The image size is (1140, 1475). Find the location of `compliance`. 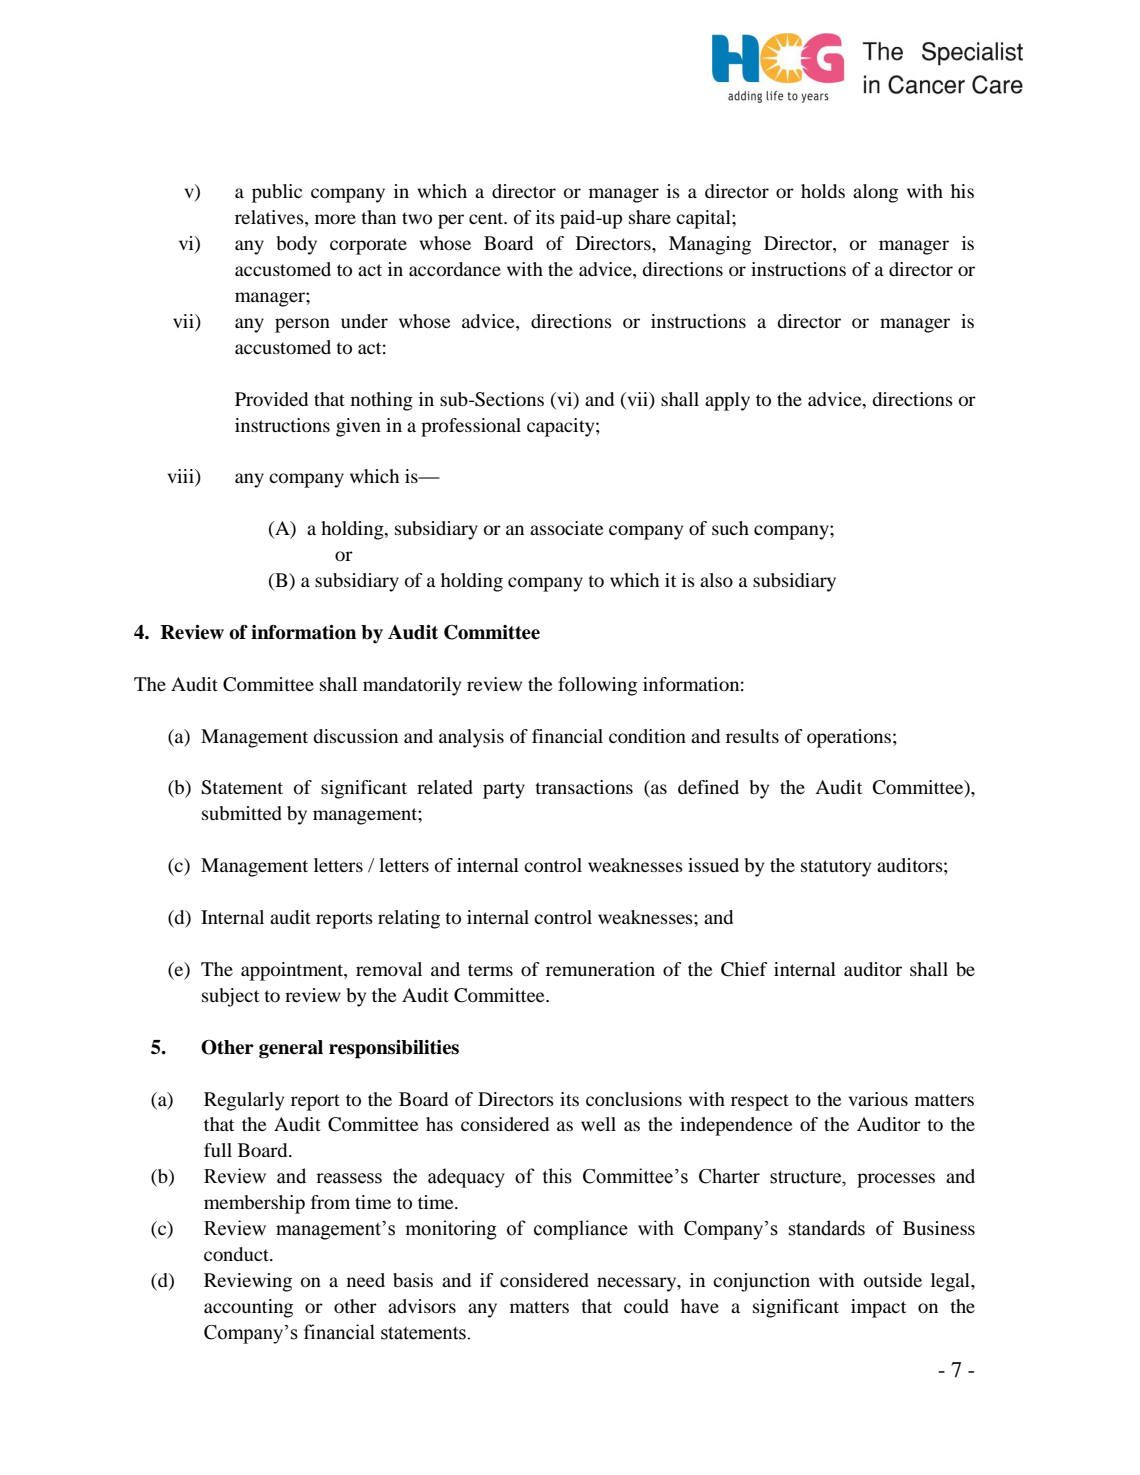

compliance is located at coordinates (581, 1230).
